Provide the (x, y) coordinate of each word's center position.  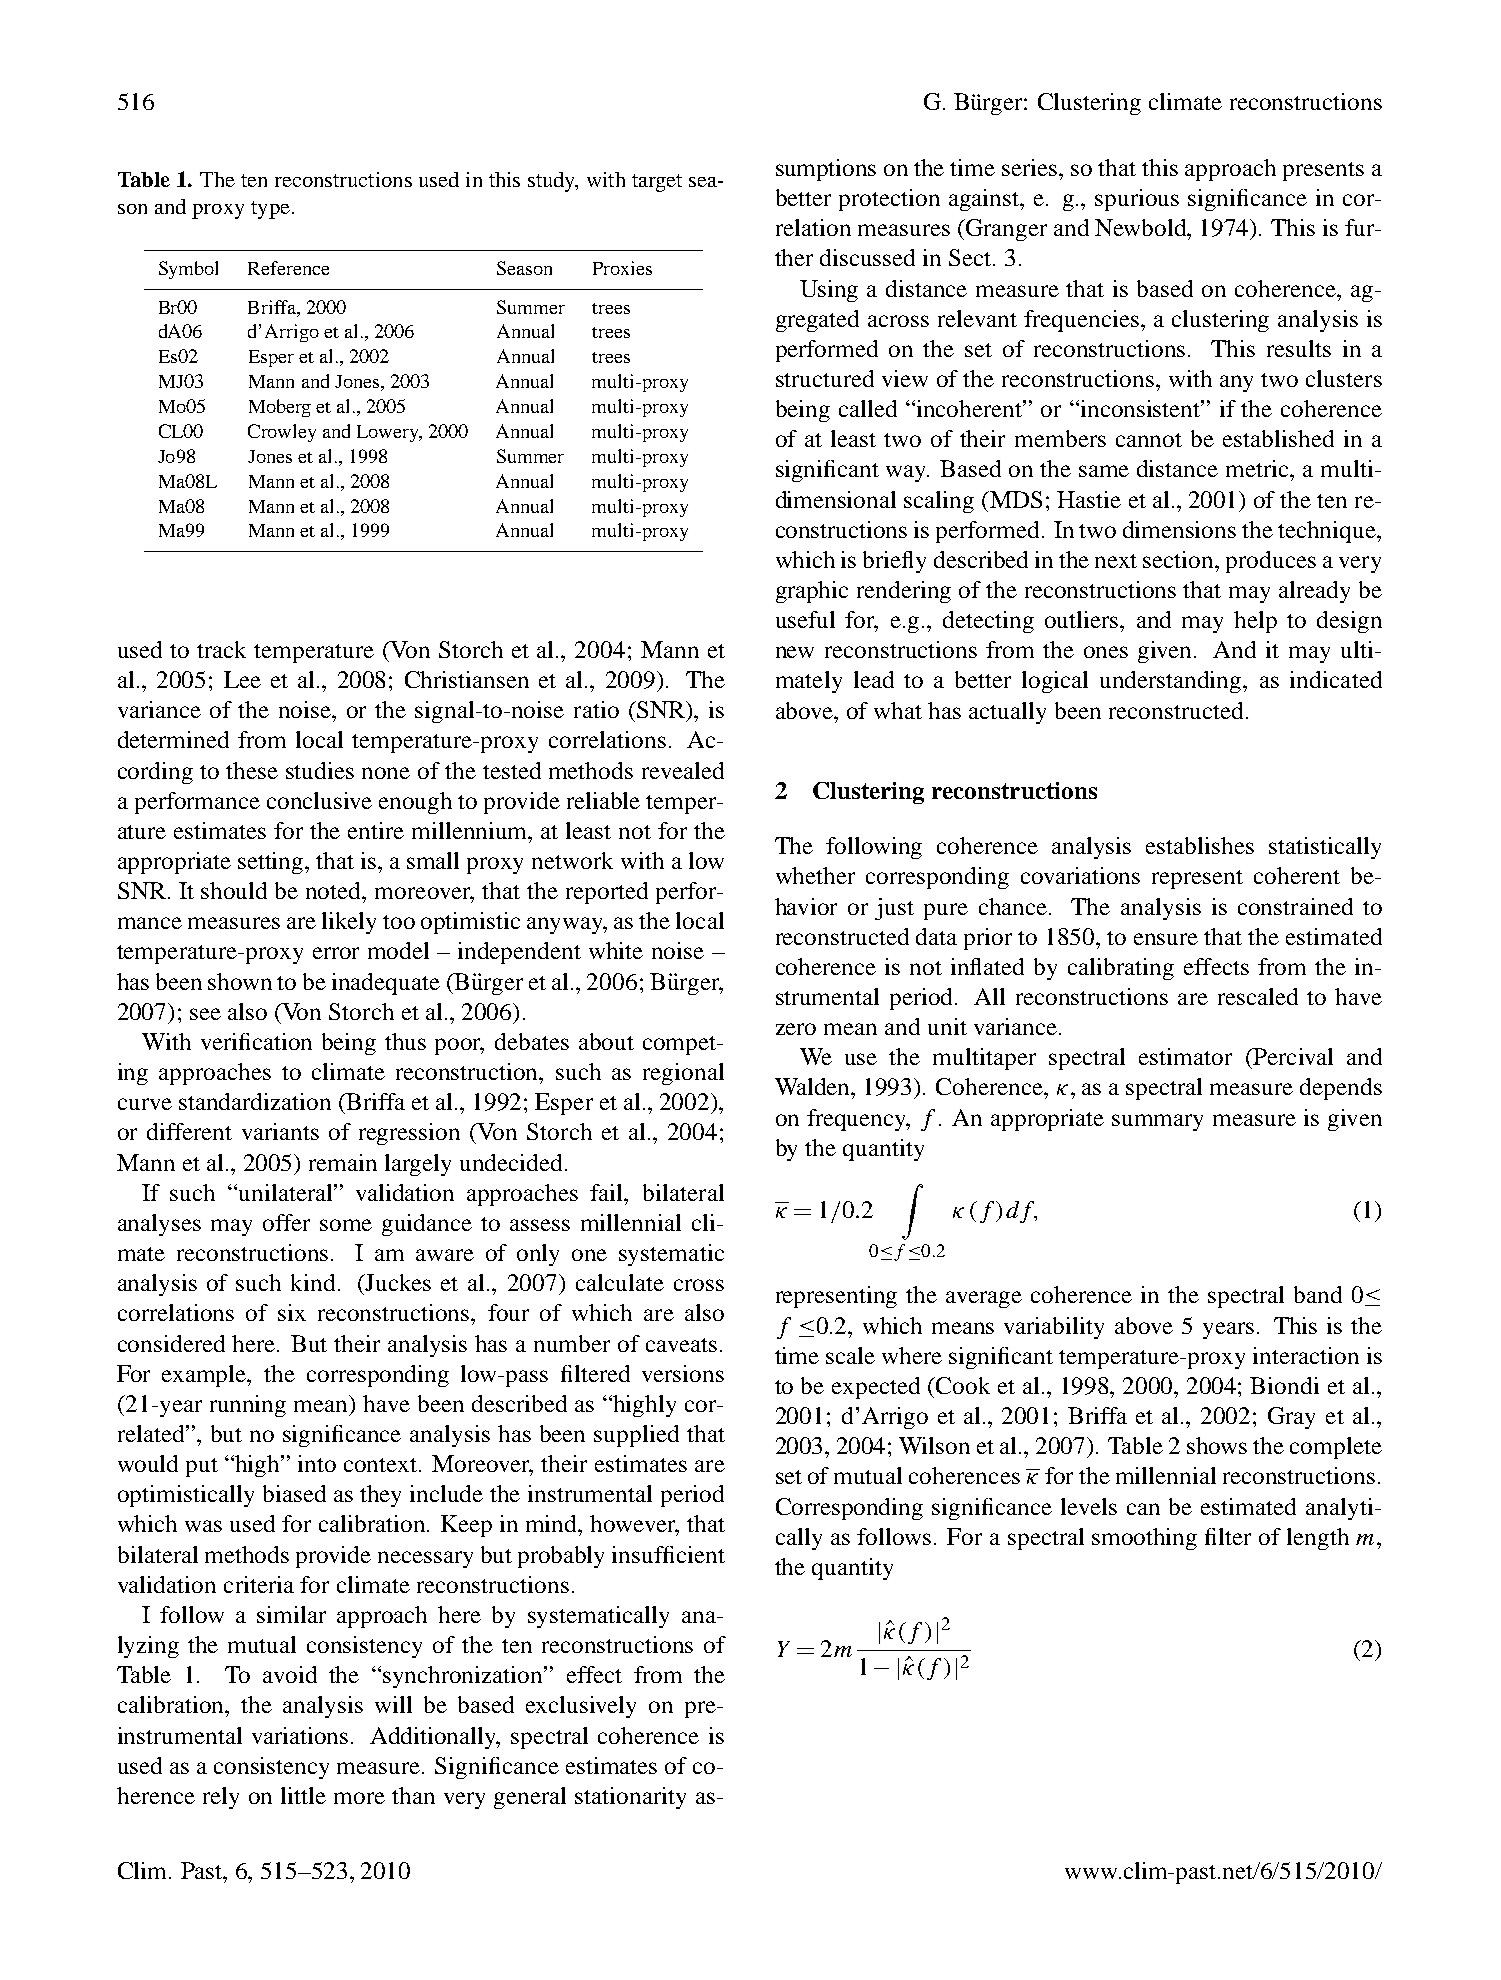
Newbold (1142, 227)
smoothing (1144, 1539)
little (303, 1795)
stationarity (630, 1798)
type (270, 210)
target (657, 183)
